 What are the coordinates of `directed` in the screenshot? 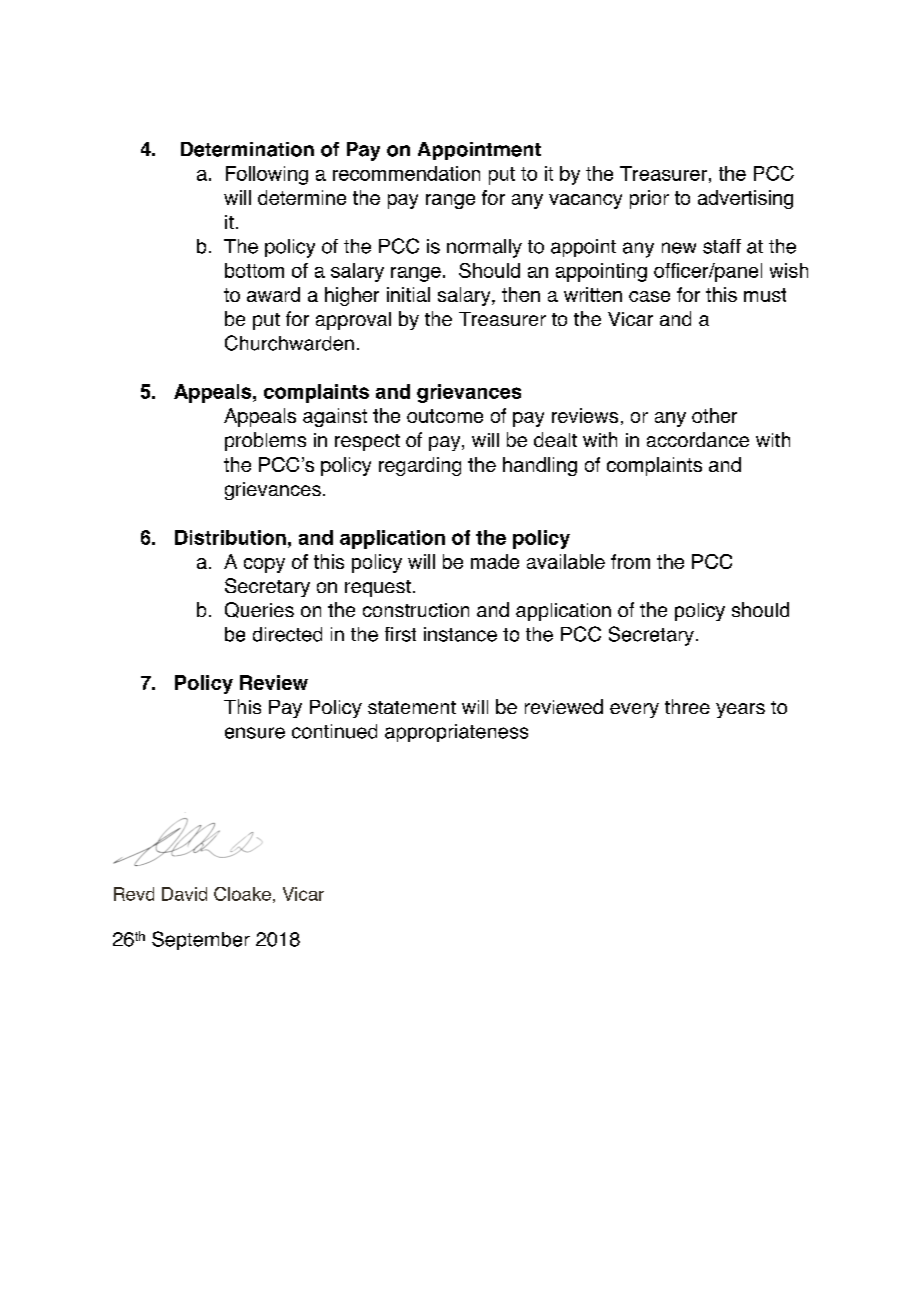 It's located at (287, 634).
